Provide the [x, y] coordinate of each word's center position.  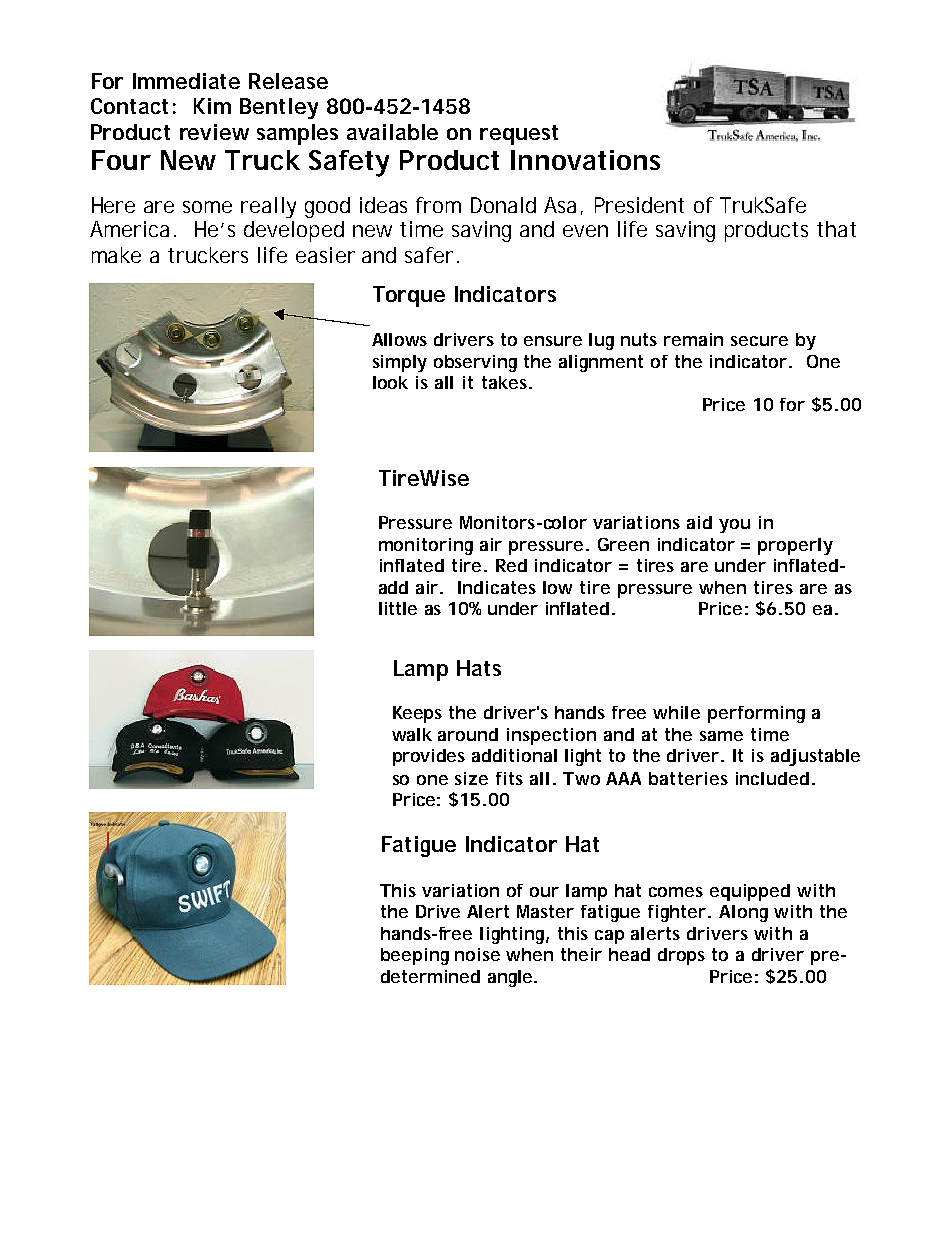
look [390, 382]
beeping [415, 956]
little [398, 608]
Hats [479, 668]
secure [759, 341]
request [519, 135]
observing [475, 363]
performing [756, 714]
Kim [212, 106]
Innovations [585, 160]
